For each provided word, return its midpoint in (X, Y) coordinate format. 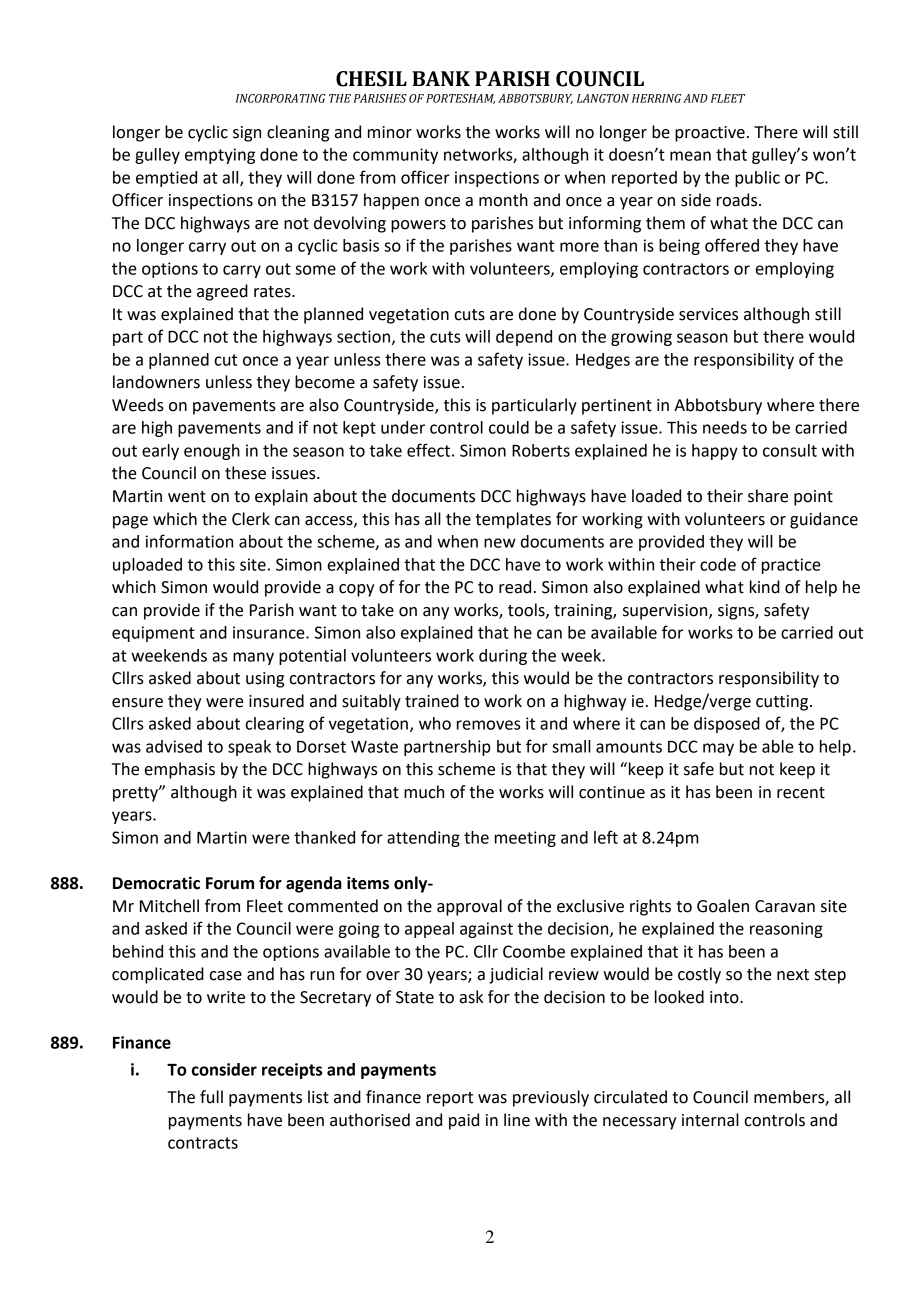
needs (725, 427)
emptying (220, 156)
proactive (710, 134)
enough (212, 452)
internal (710, 1120)
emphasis (180, 770)
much (424, 792)
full (211, 1097)
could (509, 427)
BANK (441, 78)
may (718, 749)
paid (464, 1121)
